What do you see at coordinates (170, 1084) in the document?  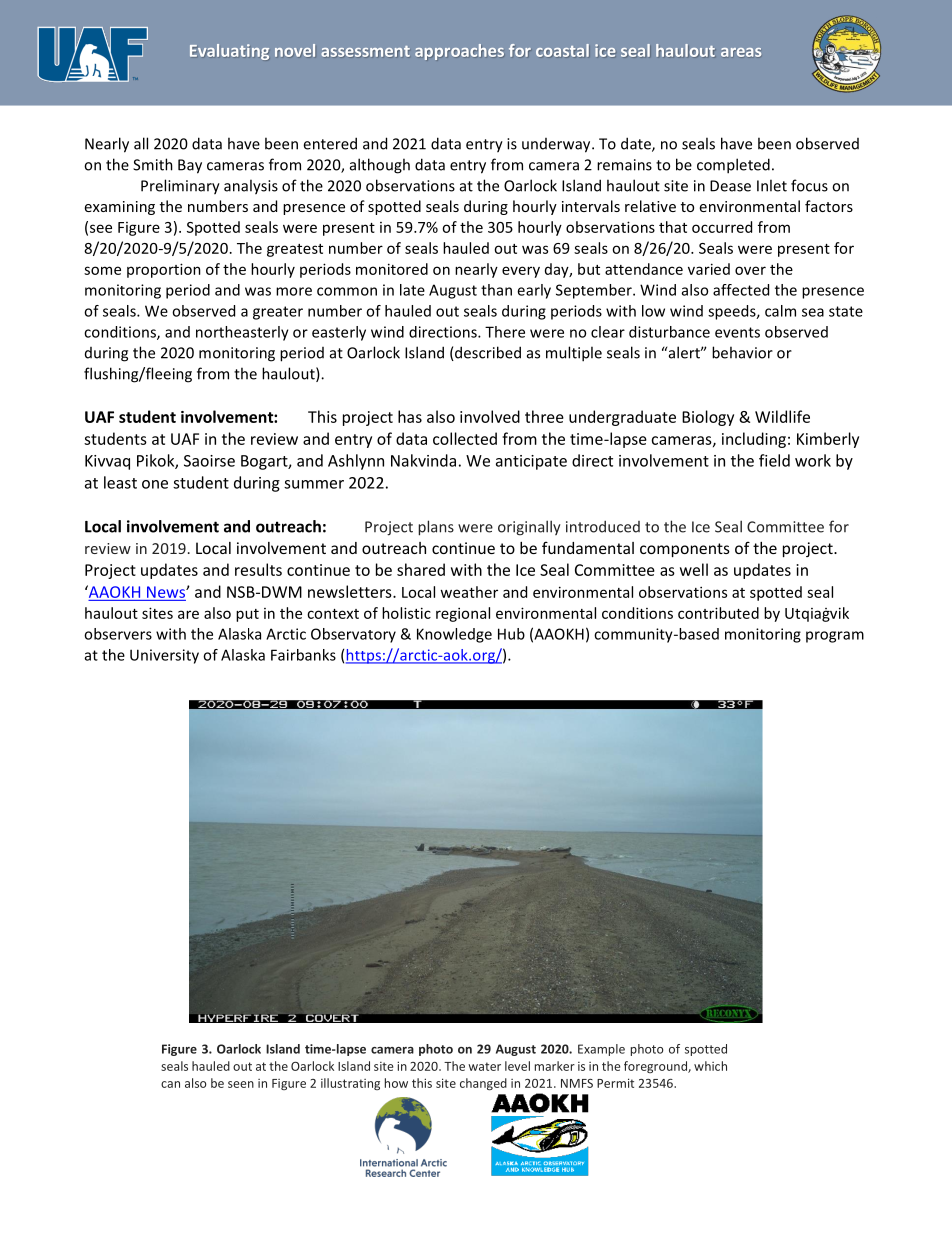 I see `can` at bounding box center [170, 1084].
